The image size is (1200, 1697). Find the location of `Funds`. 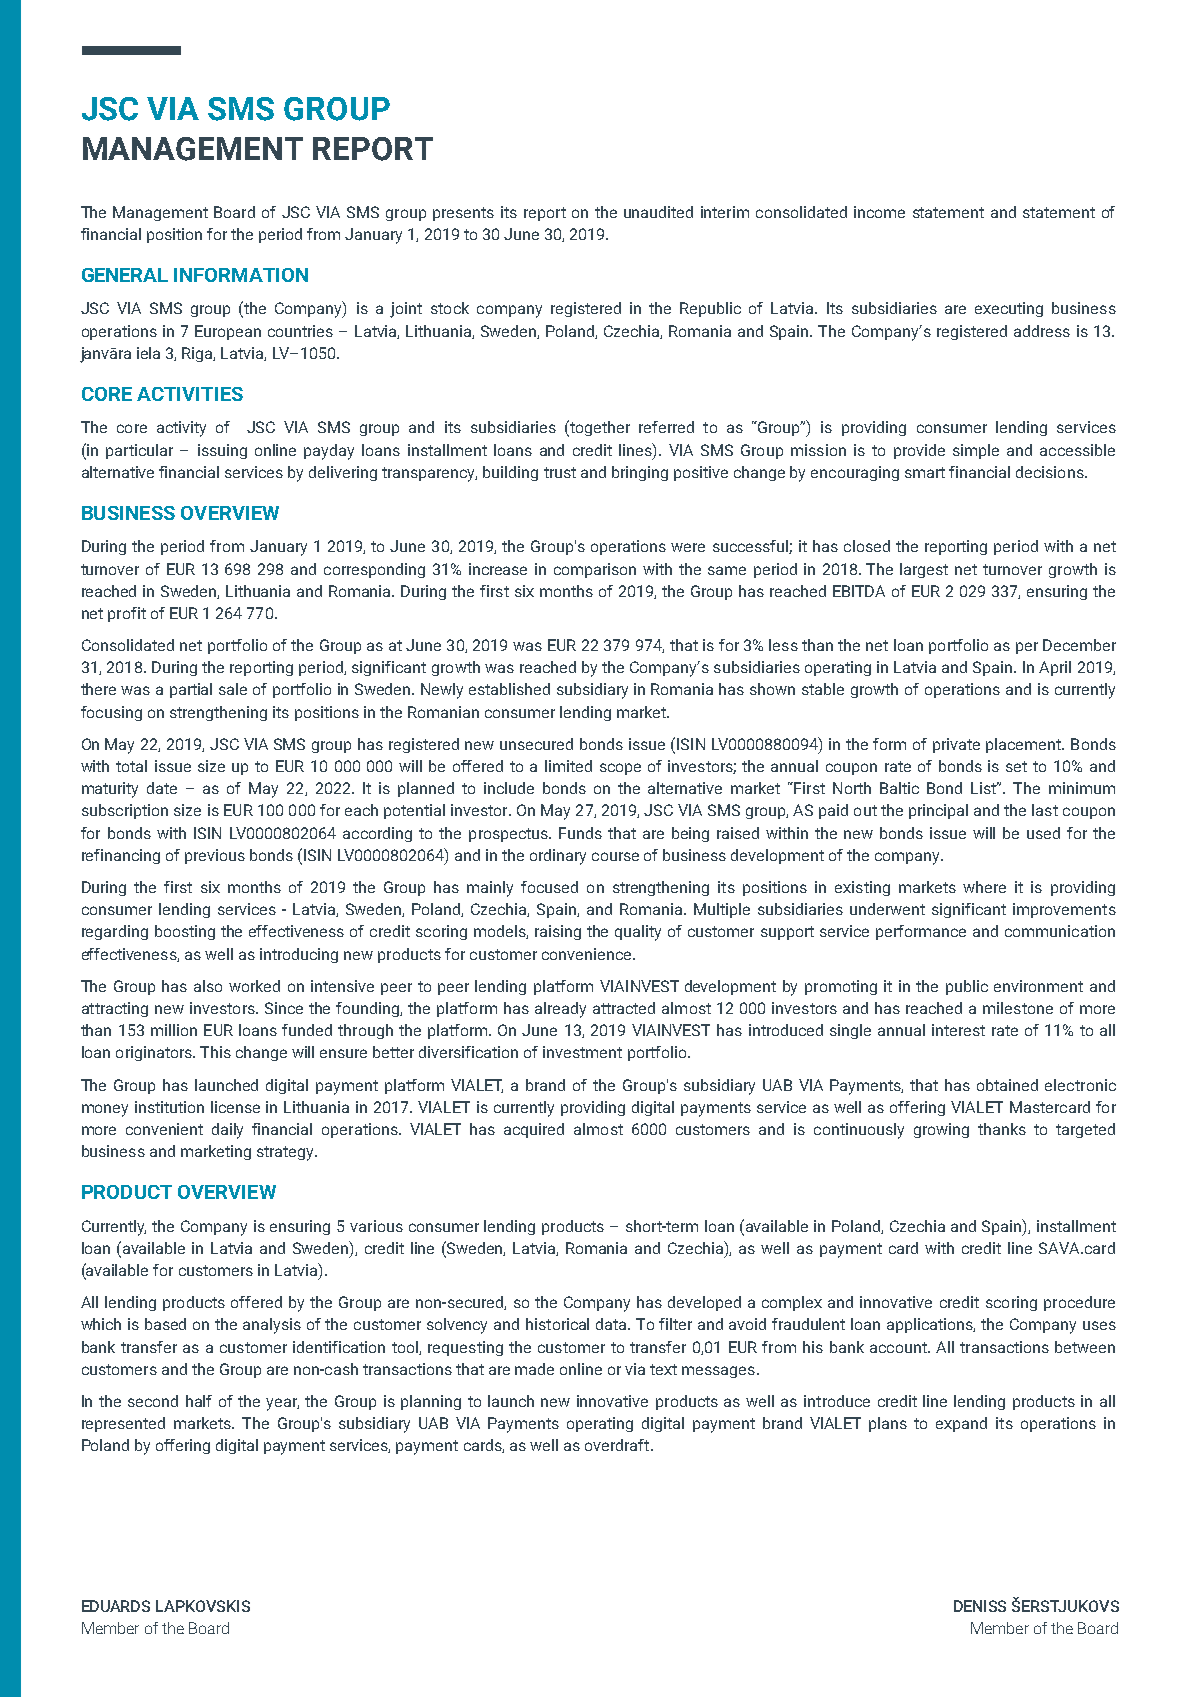

Funds is located at coordinates (580, 833).
